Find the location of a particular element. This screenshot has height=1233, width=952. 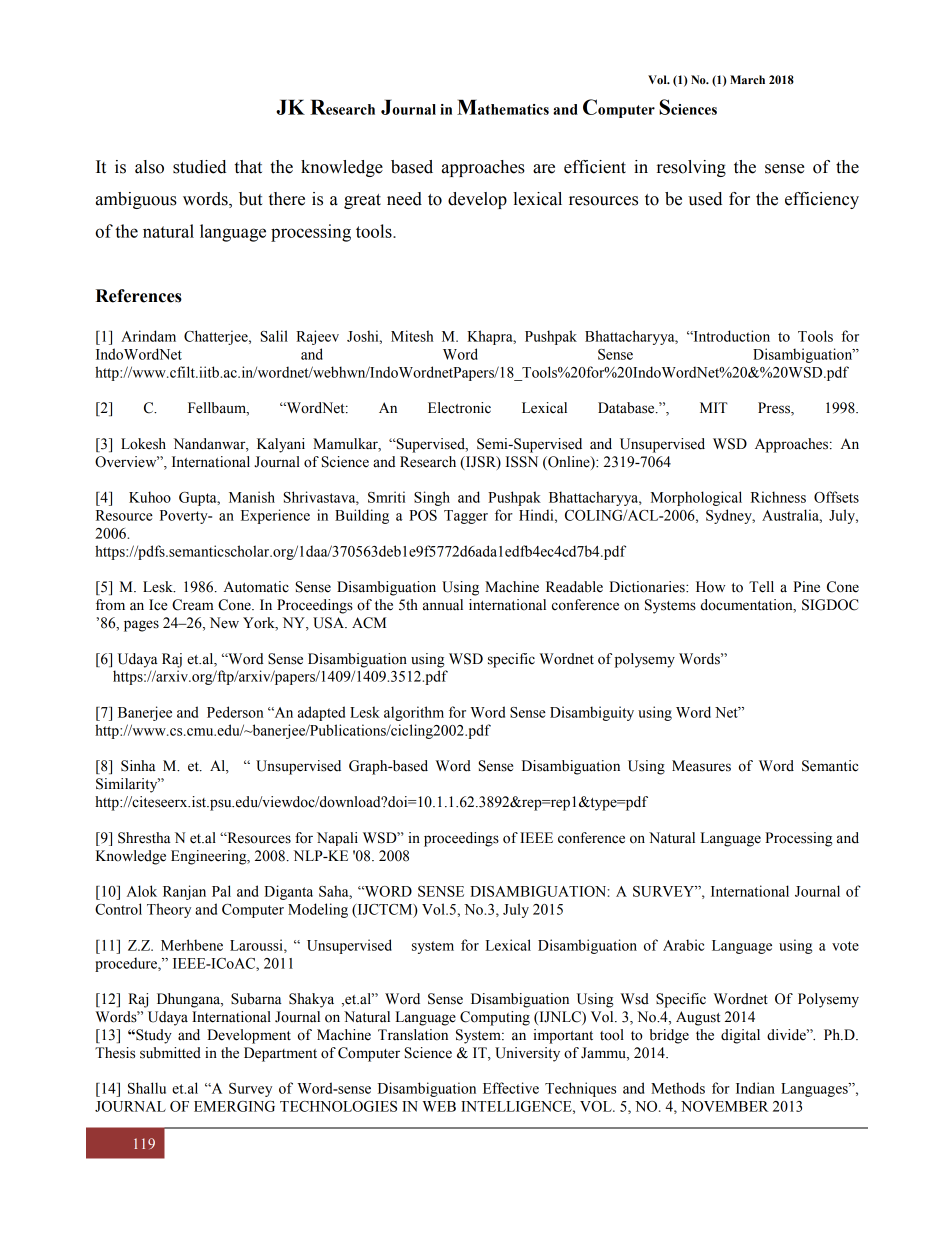

annual is located at coordinates (443, 605).
